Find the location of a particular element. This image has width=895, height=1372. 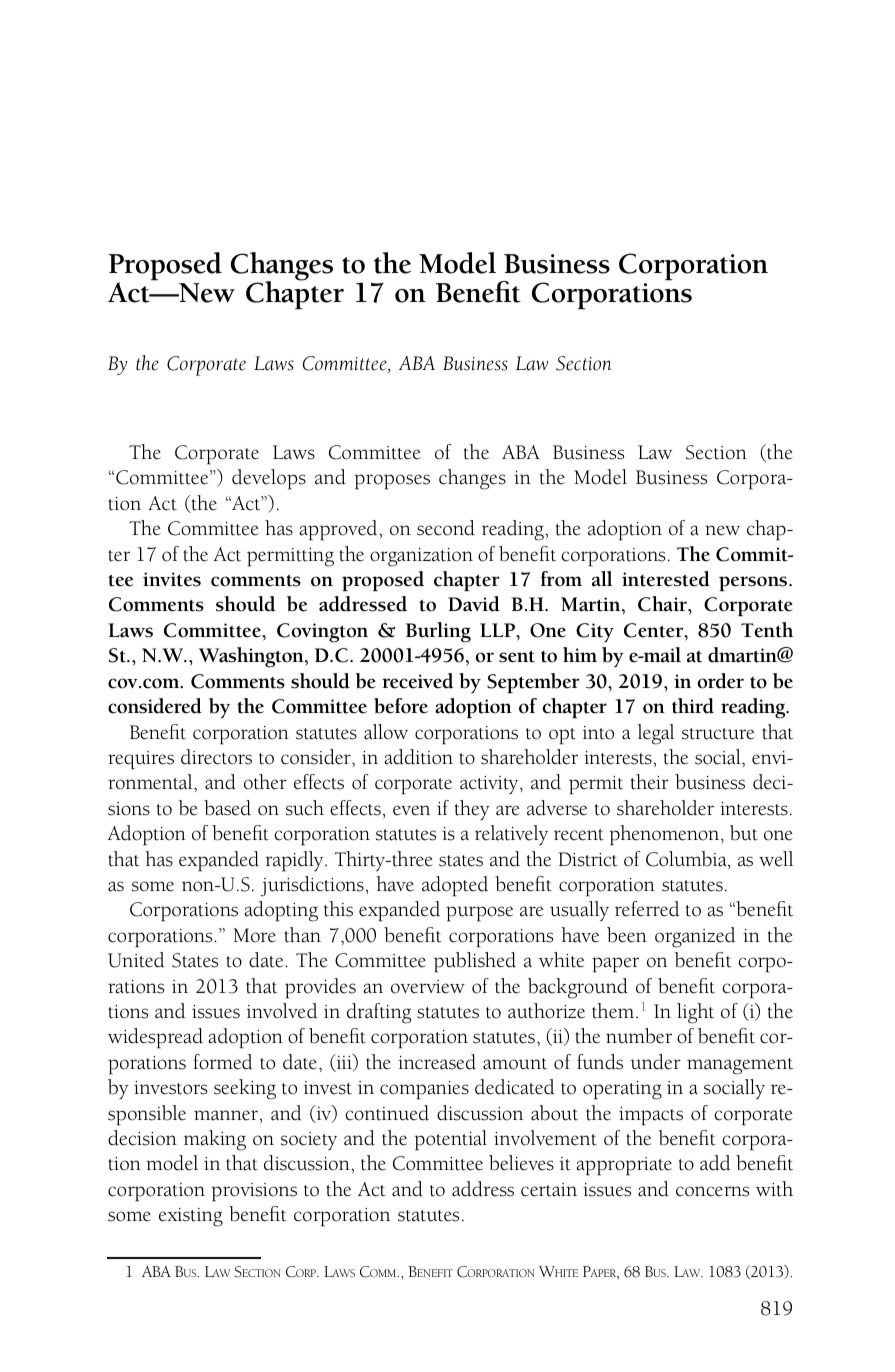

published is located at coordinates (475, 962).
